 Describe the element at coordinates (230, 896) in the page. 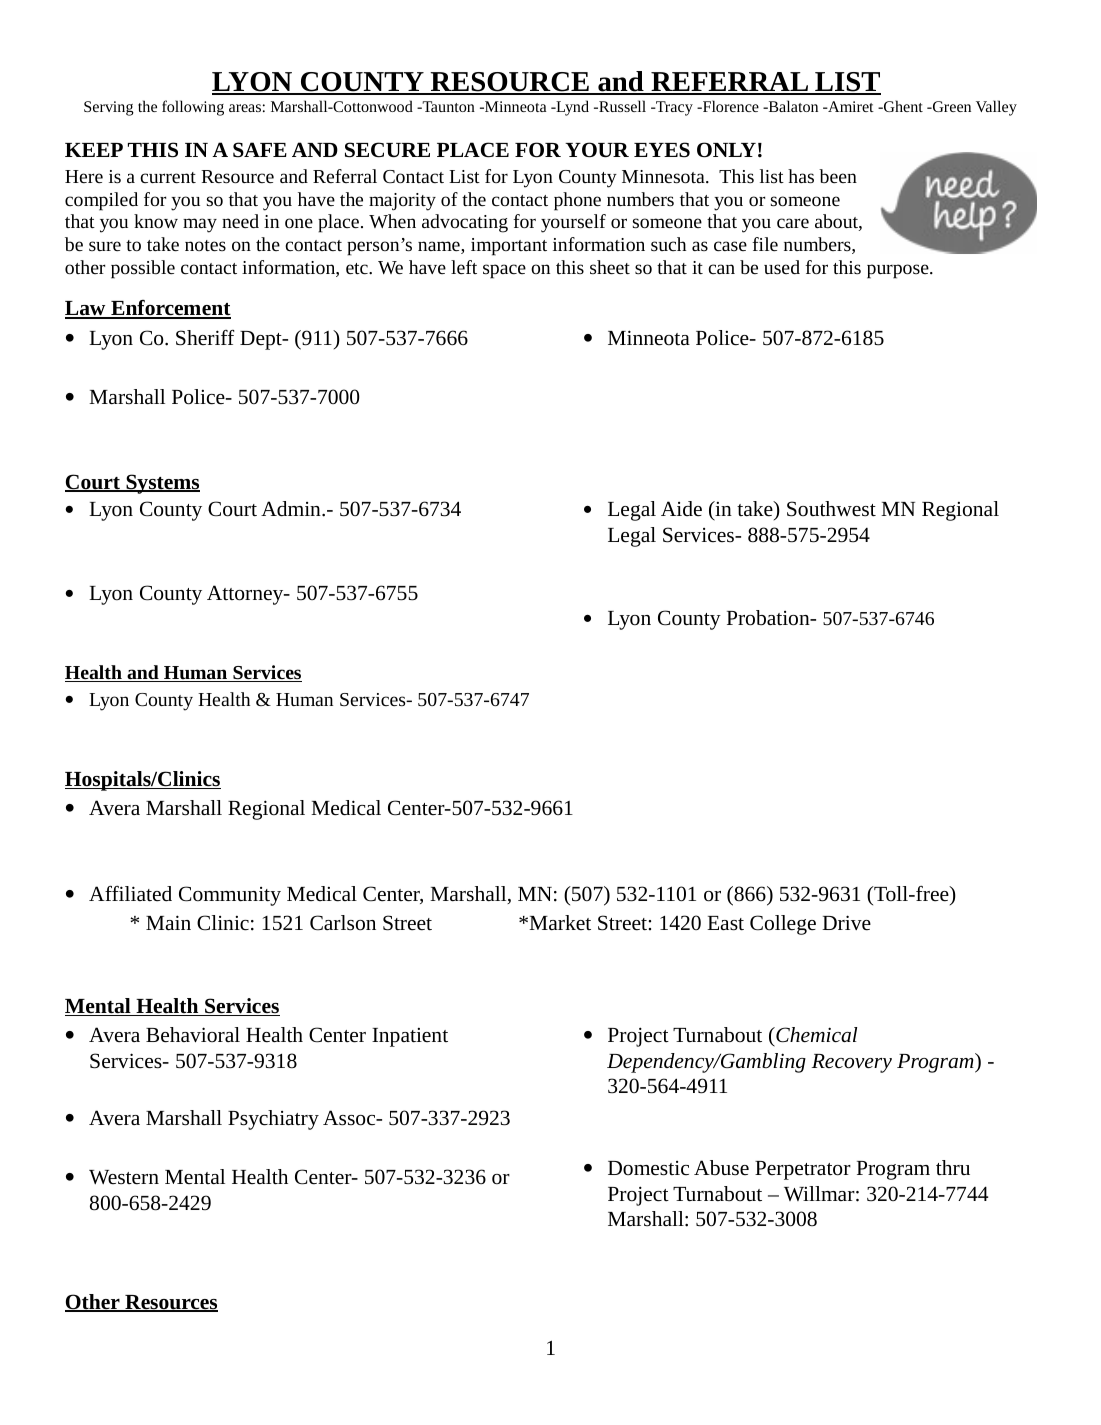

I see `Community` at that location.
